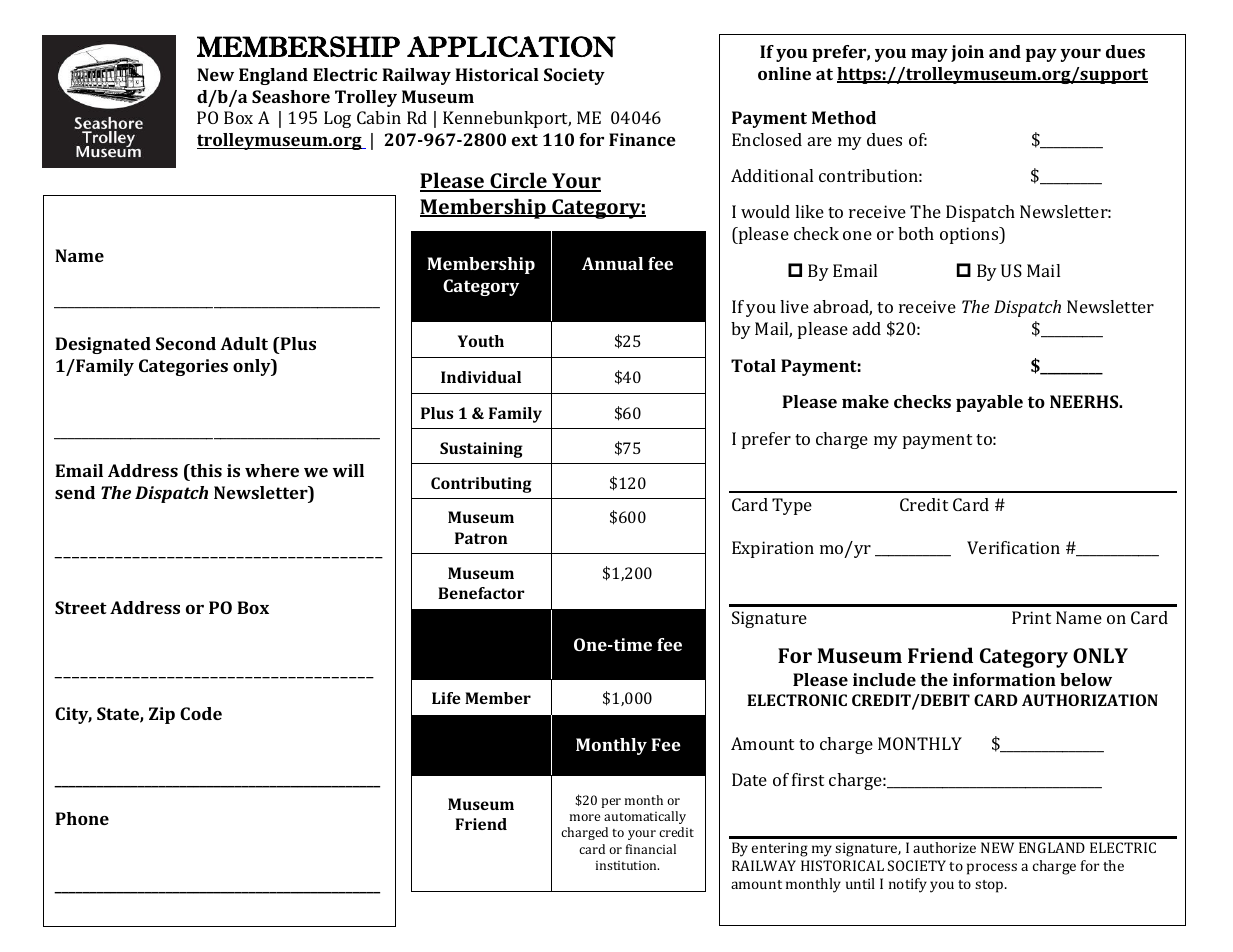  I want to click on institution, so click(627, 865).
